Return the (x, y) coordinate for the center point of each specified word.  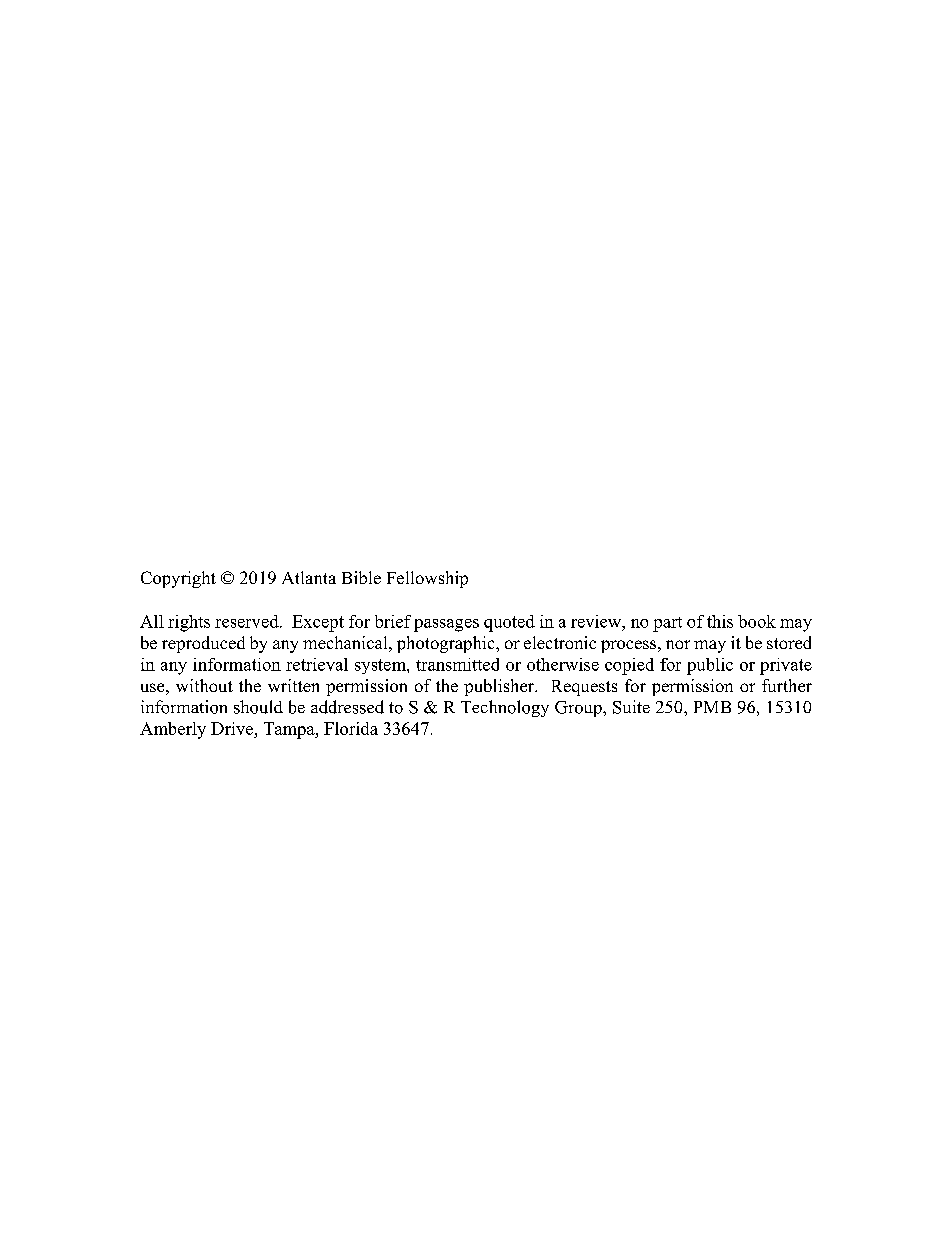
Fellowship (427, 579)
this (720, 621)
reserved (248, 621)
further (787, 685)
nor (678, 644)
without (204, 685)
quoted (509, 623)
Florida (351, 728)
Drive (233, 730)
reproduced (203, 644)
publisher (500, 687)
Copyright (178, 579)
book (757, 621)
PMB (712, 707)
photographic (447, 644)
